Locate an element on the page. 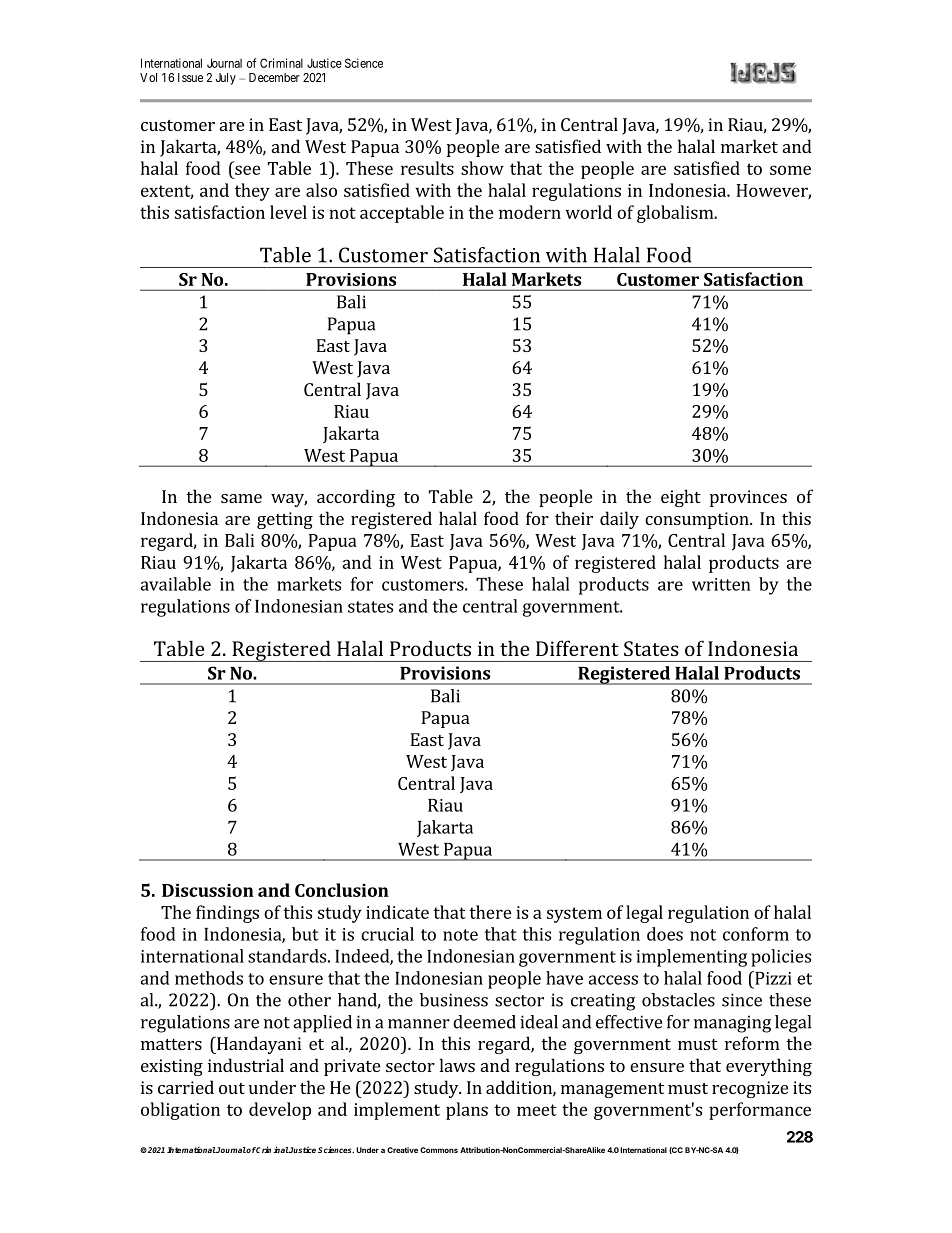 This page has height=1233, width=952. conform is located at coordinates (756, 934).
